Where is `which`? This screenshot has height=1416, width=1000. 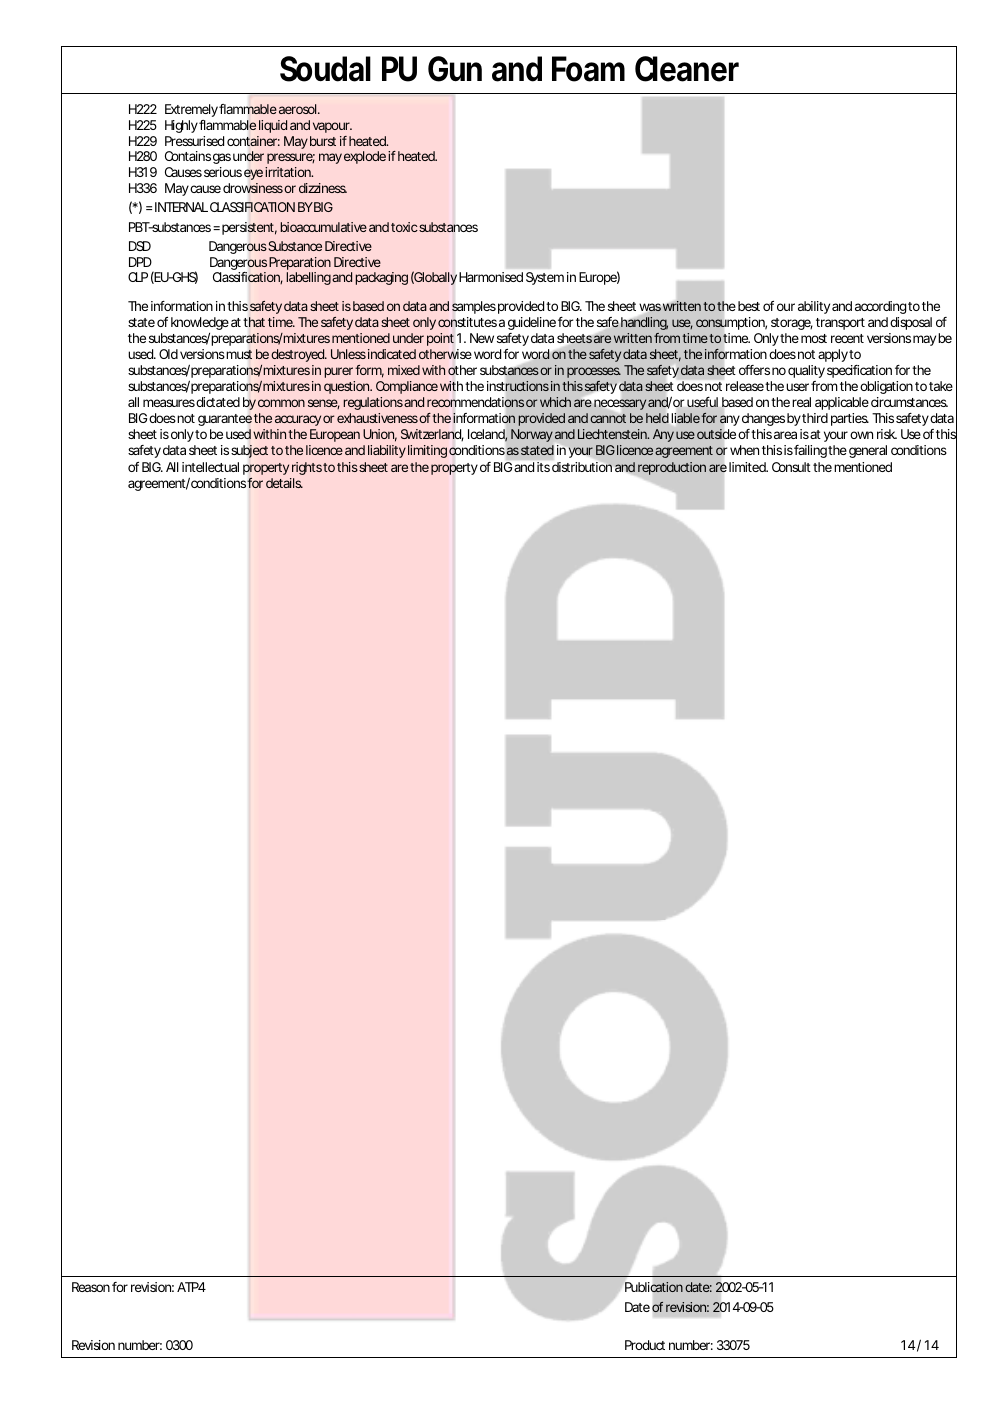
which is located at coordinates (555, 402).
